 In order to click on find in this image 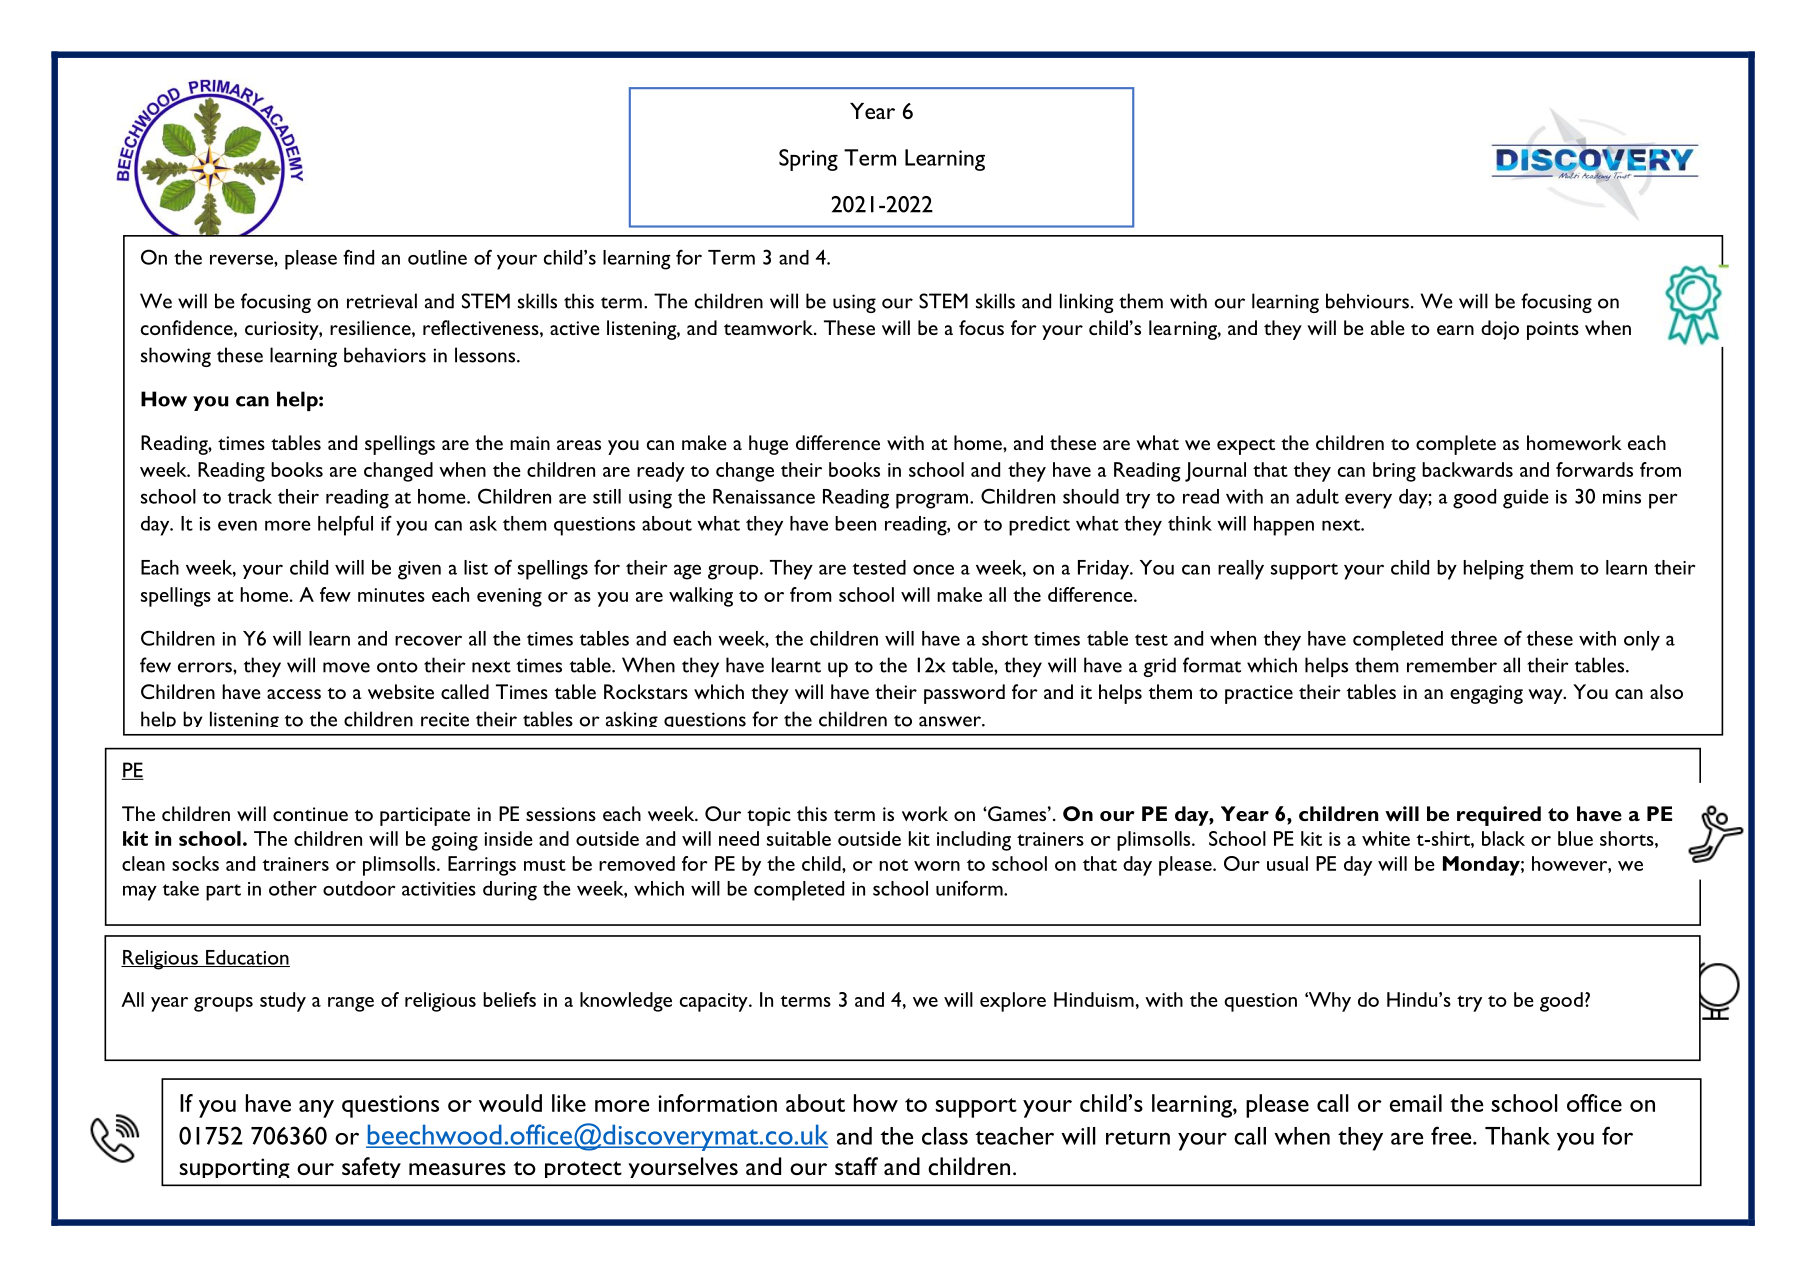, I will do `click(358, 257)`.
